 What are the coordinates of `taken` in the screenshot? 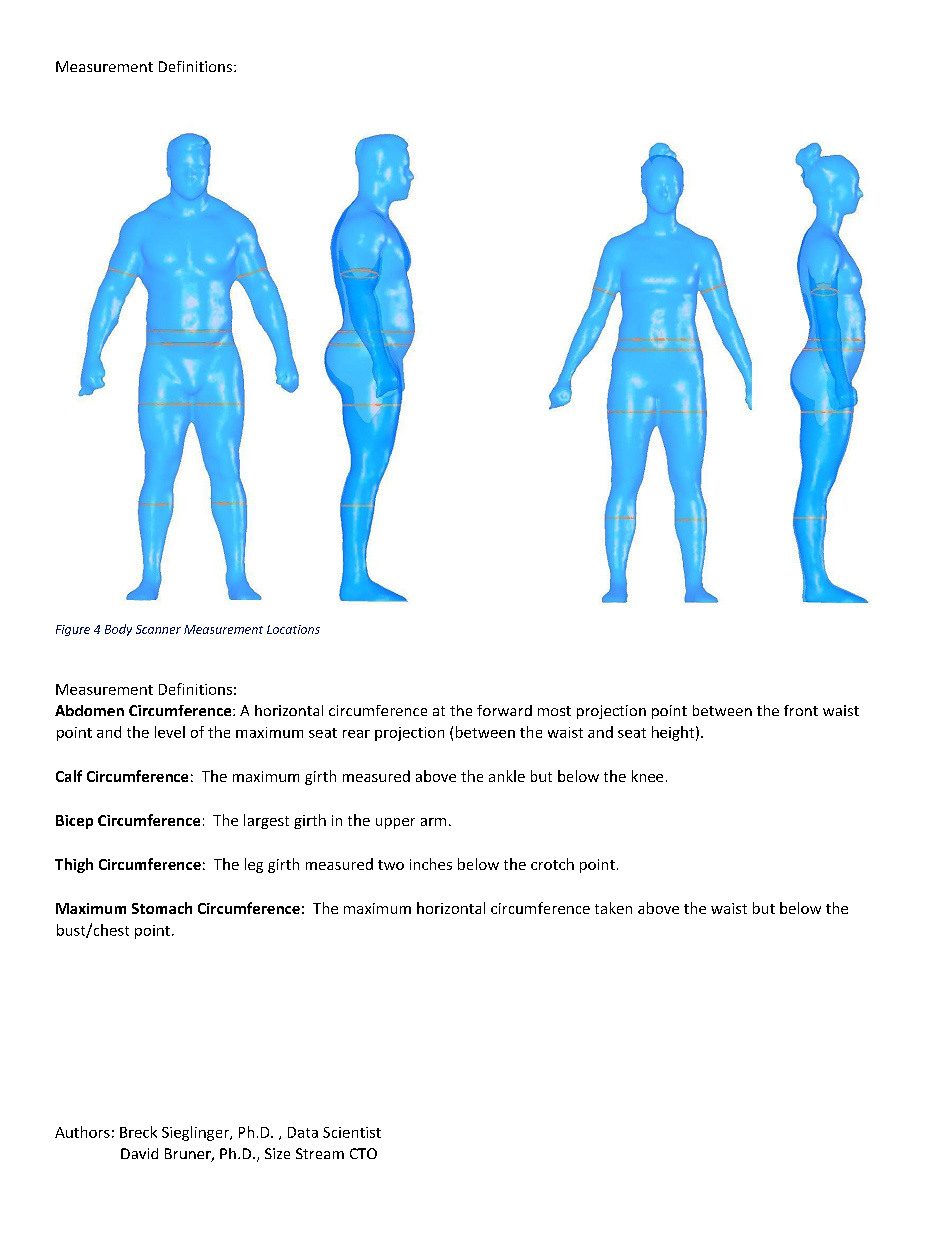 It's located at (613, 908).
